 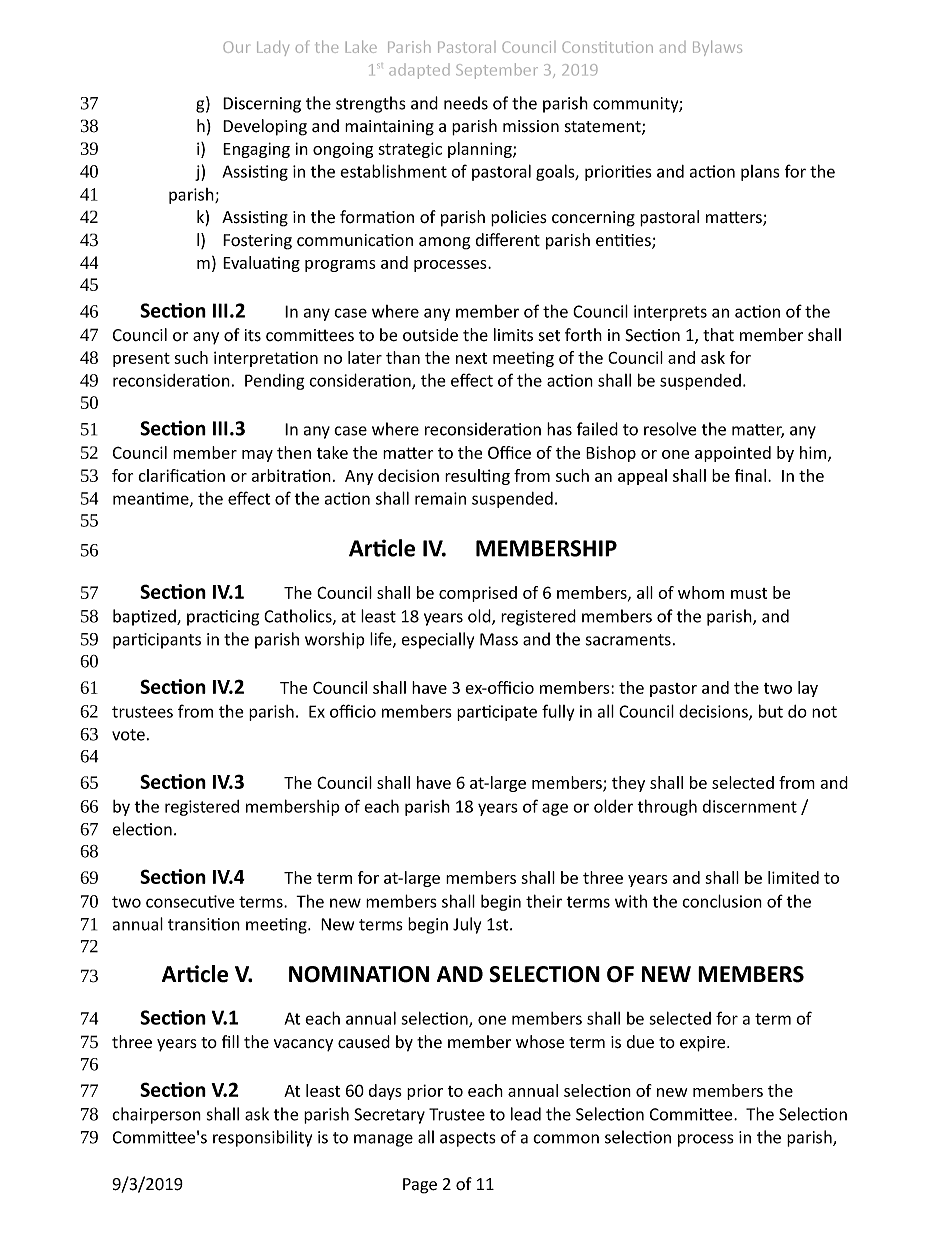 What do you see at coordinates (497, 713) in the page?
I see `participate` at bounding box center [497, 713].
